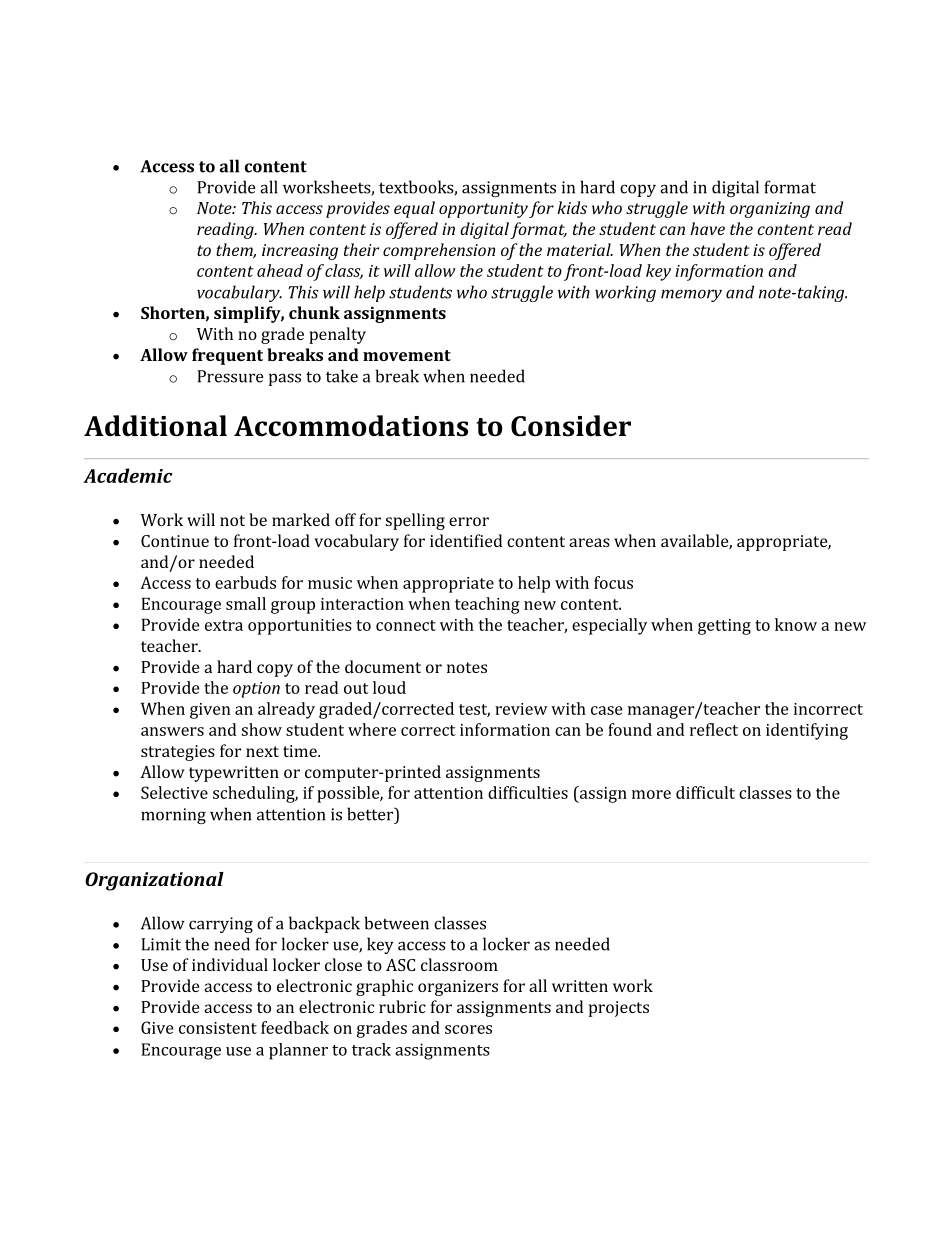 Image resolution: width=952 pixels, height=1233 pixels. What do you see at coordinates (483, 210) in the image?
I see `opportunity` at bounding box center [483, 210].
